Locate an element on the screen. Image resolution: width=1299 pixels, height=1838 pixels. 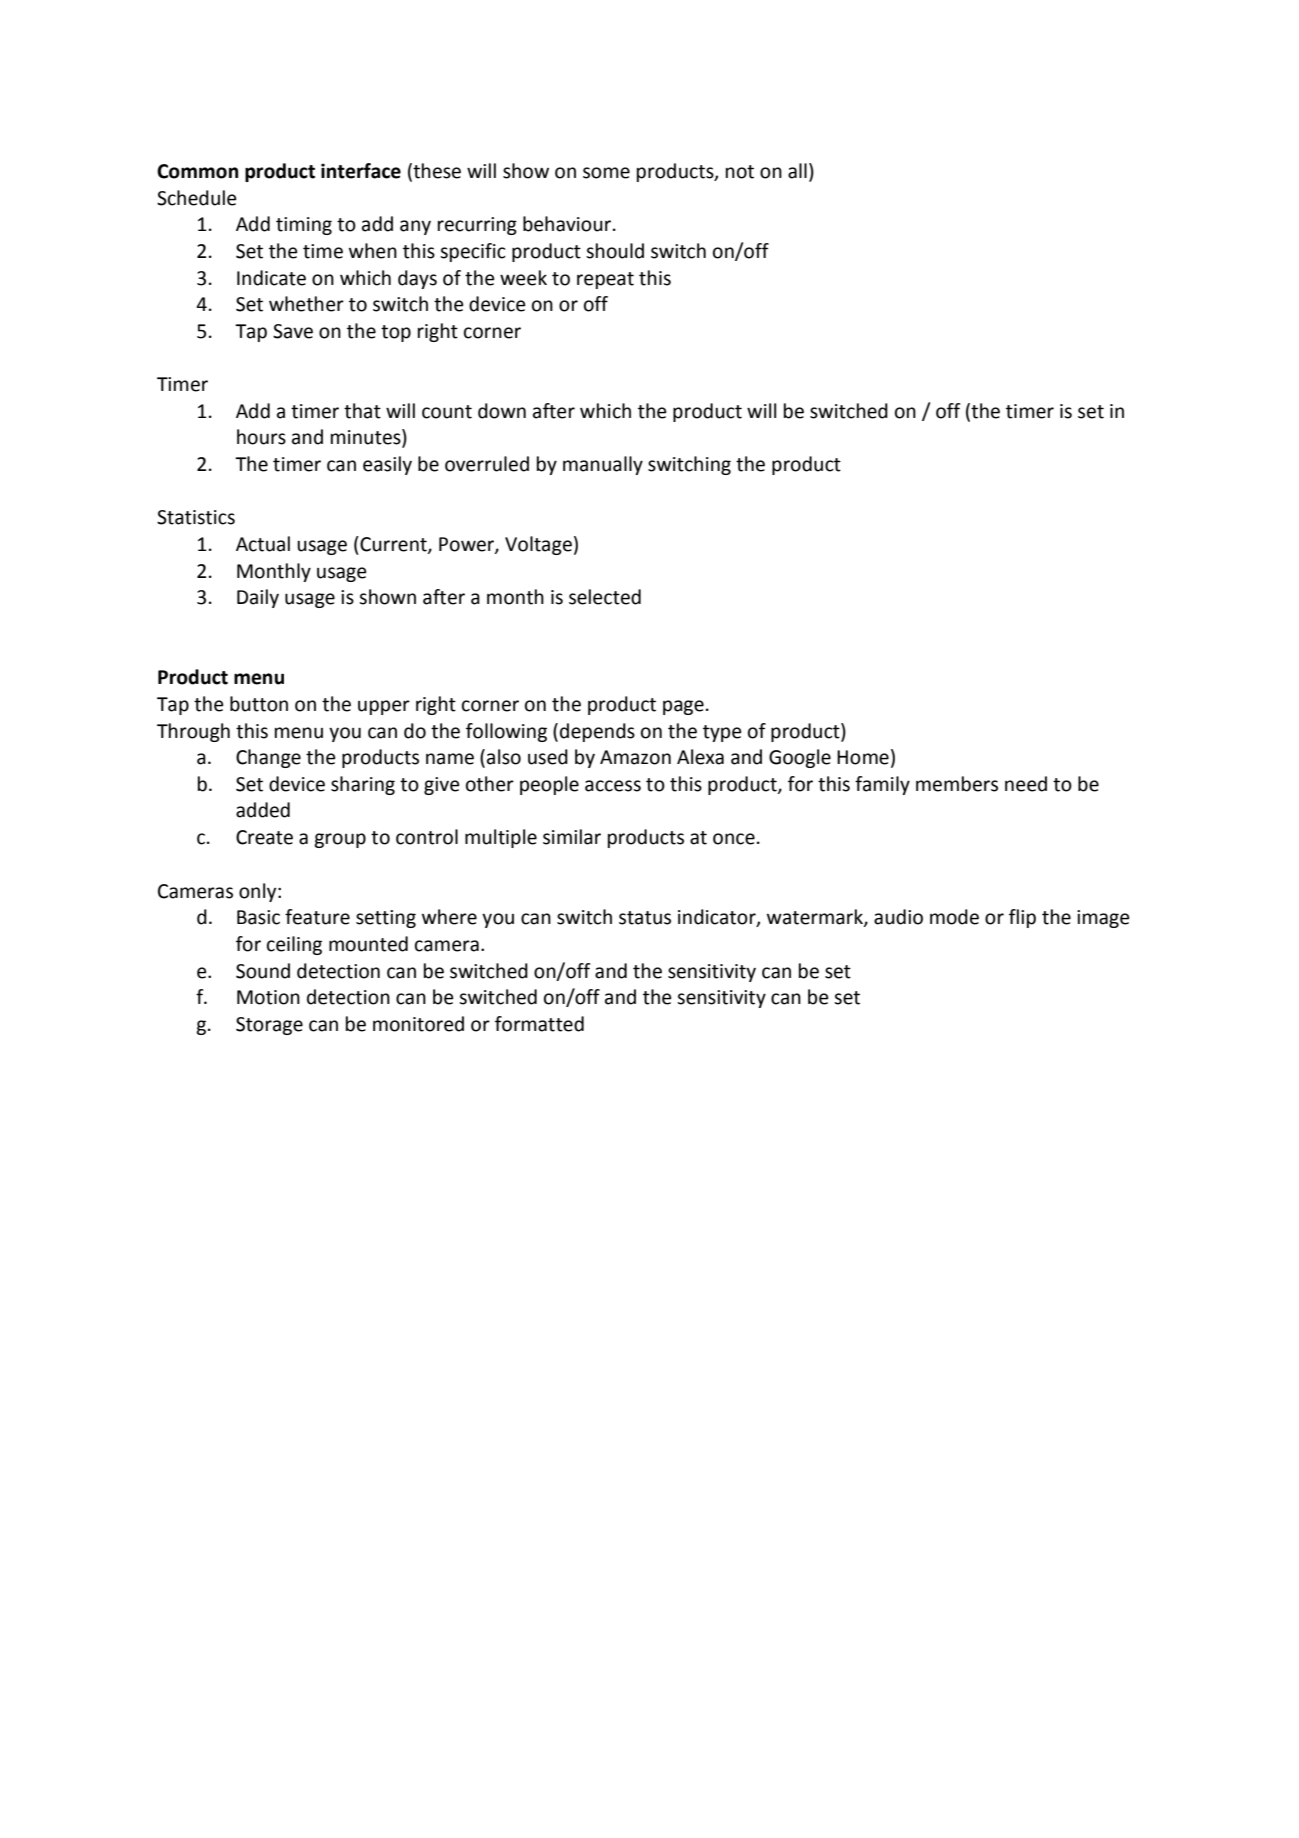
Home is located at coordinates (863, 757).
